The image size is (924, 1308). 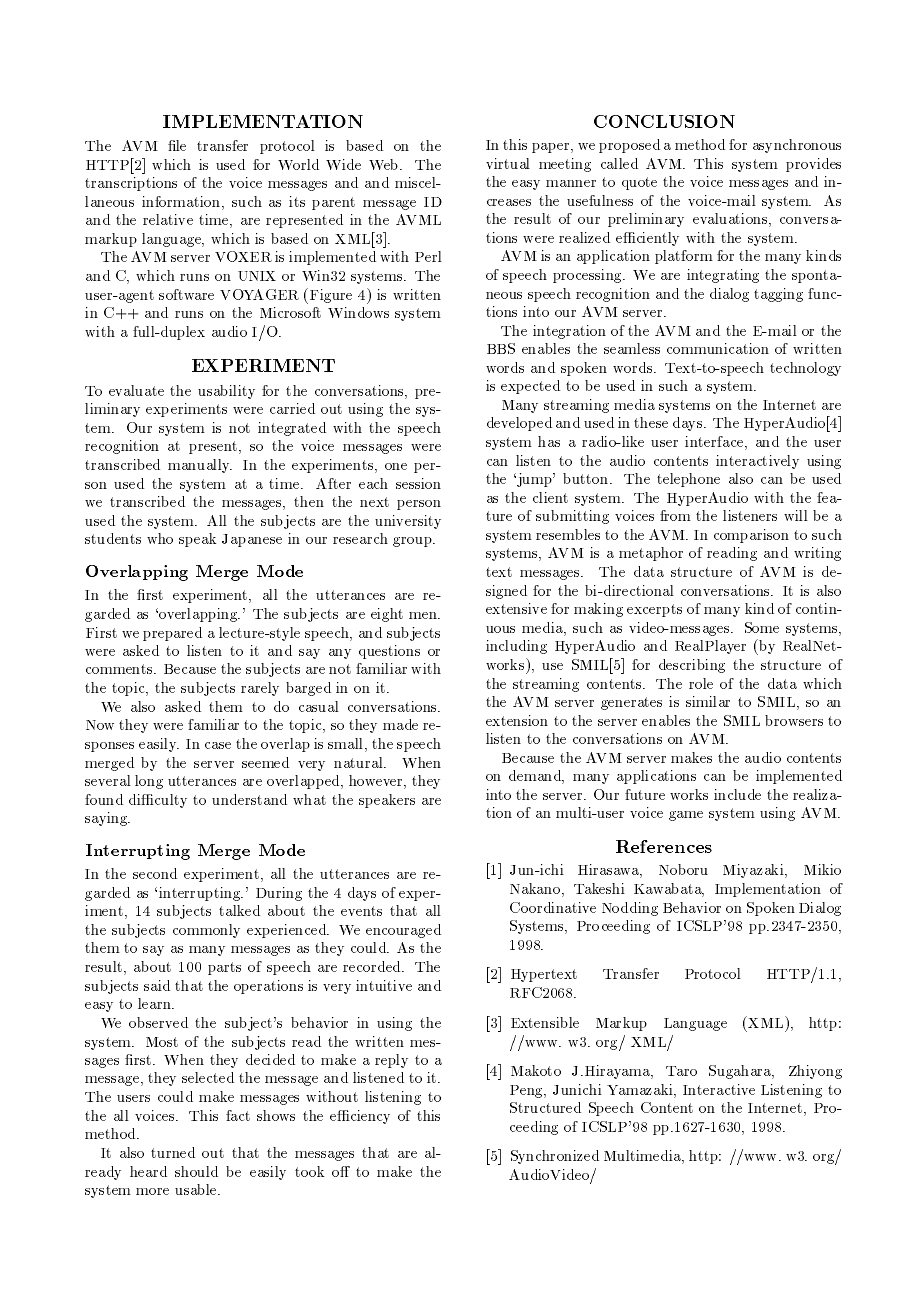 I want to click on developed, so click(x=519, y=424).
